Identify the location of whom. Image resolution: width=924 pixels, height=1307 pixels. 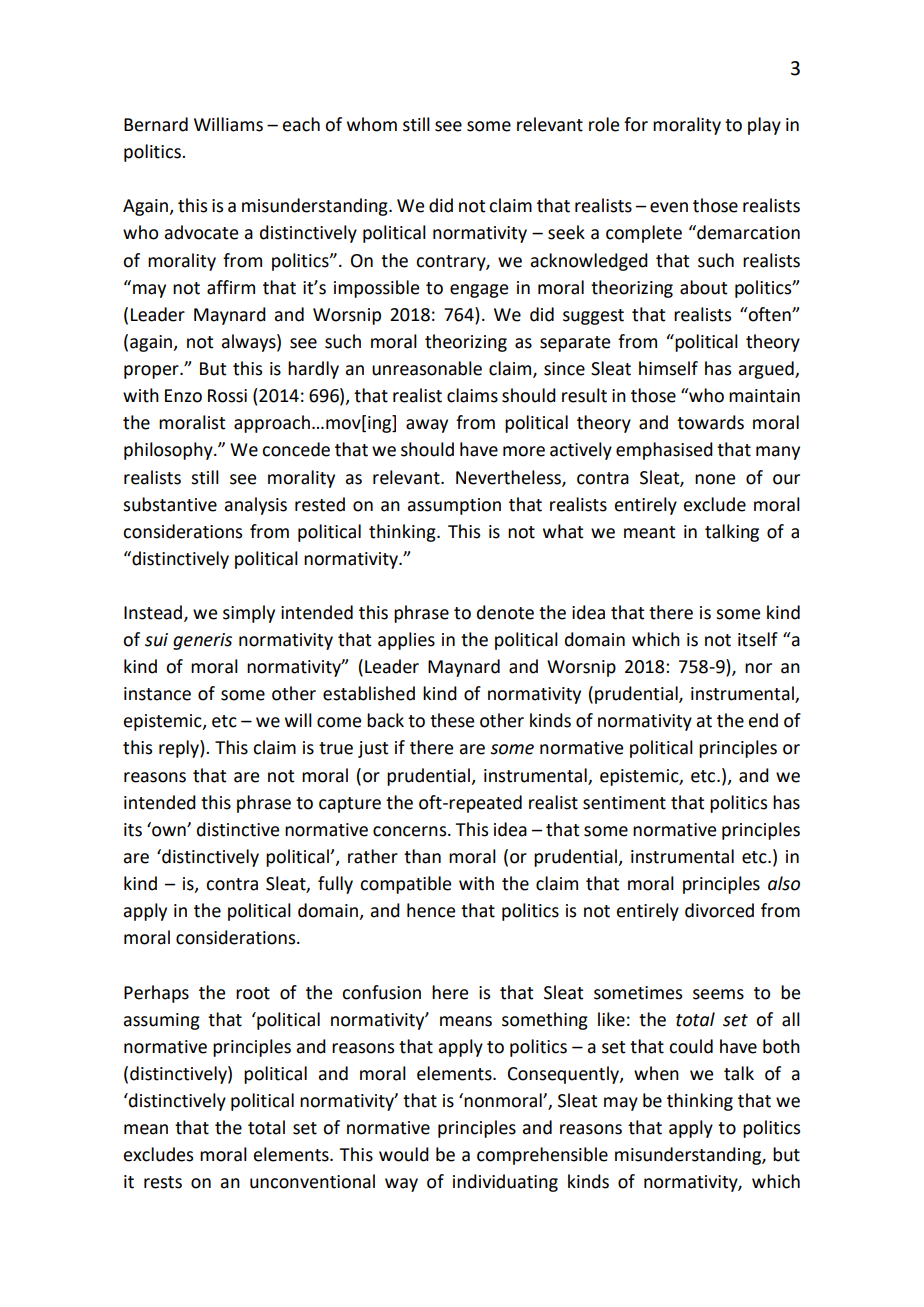
(372, 124).
